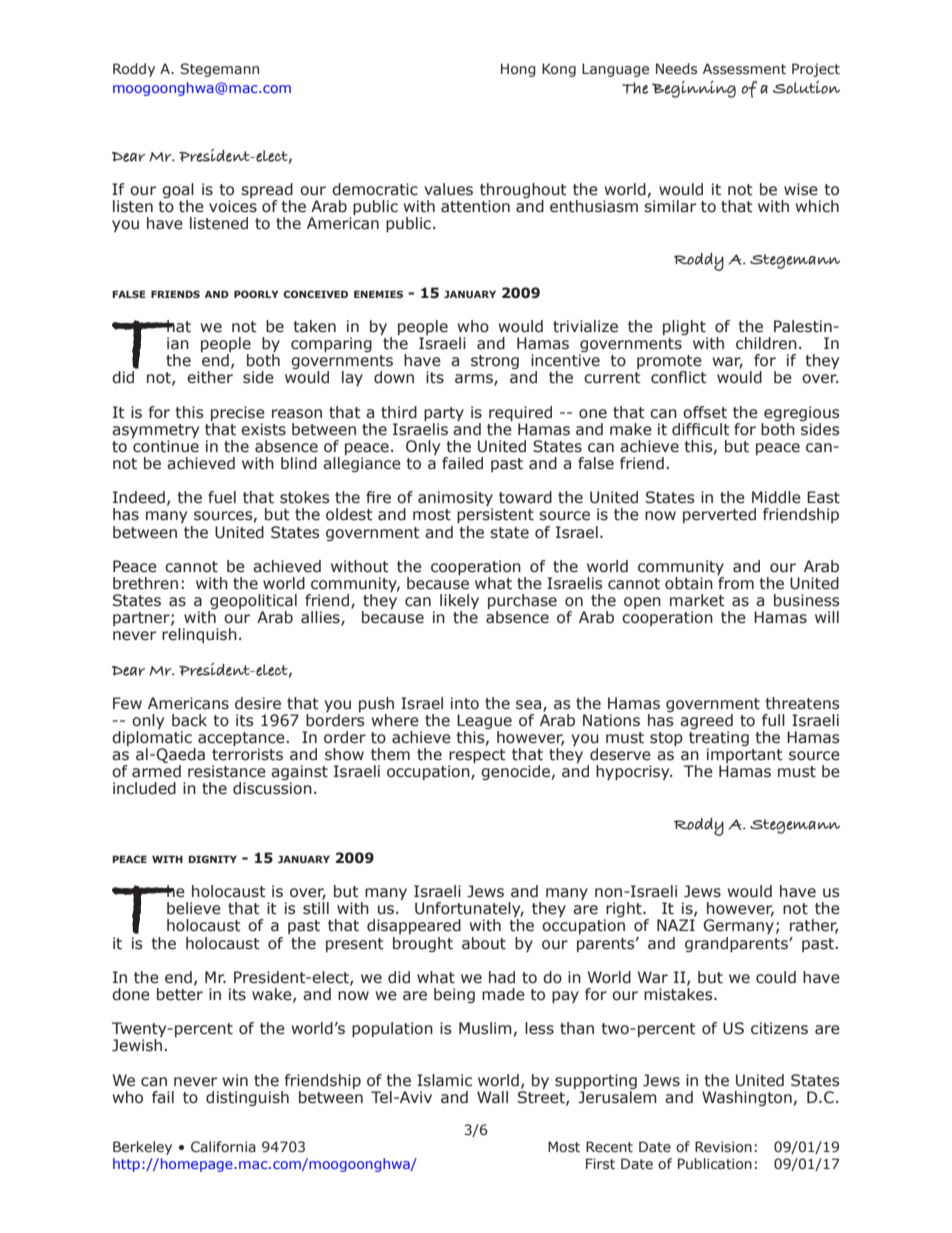 The image size is (952, 1233). I want to click on important, so click(745, 757).
